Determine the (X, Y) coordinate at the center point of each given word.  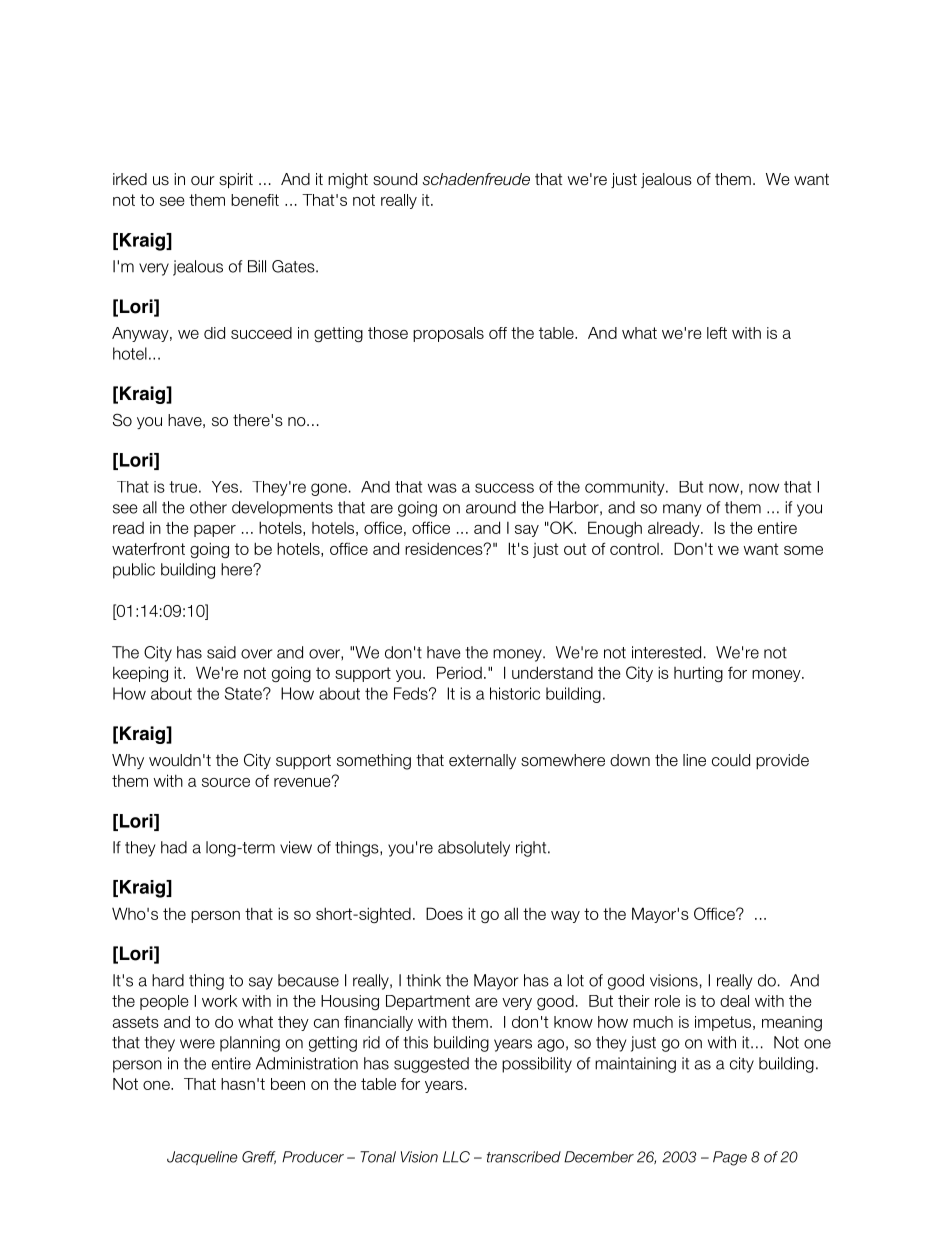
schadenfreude (476, 179)
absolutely (474, 849)
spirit (236, 180)
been (288, 1084)
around (491, 507)
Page (730, 1158)
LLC (456, 1157)
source (226, 782)
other (208, 507)
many (682, 510)
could (731, 760)
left (717, 333)
